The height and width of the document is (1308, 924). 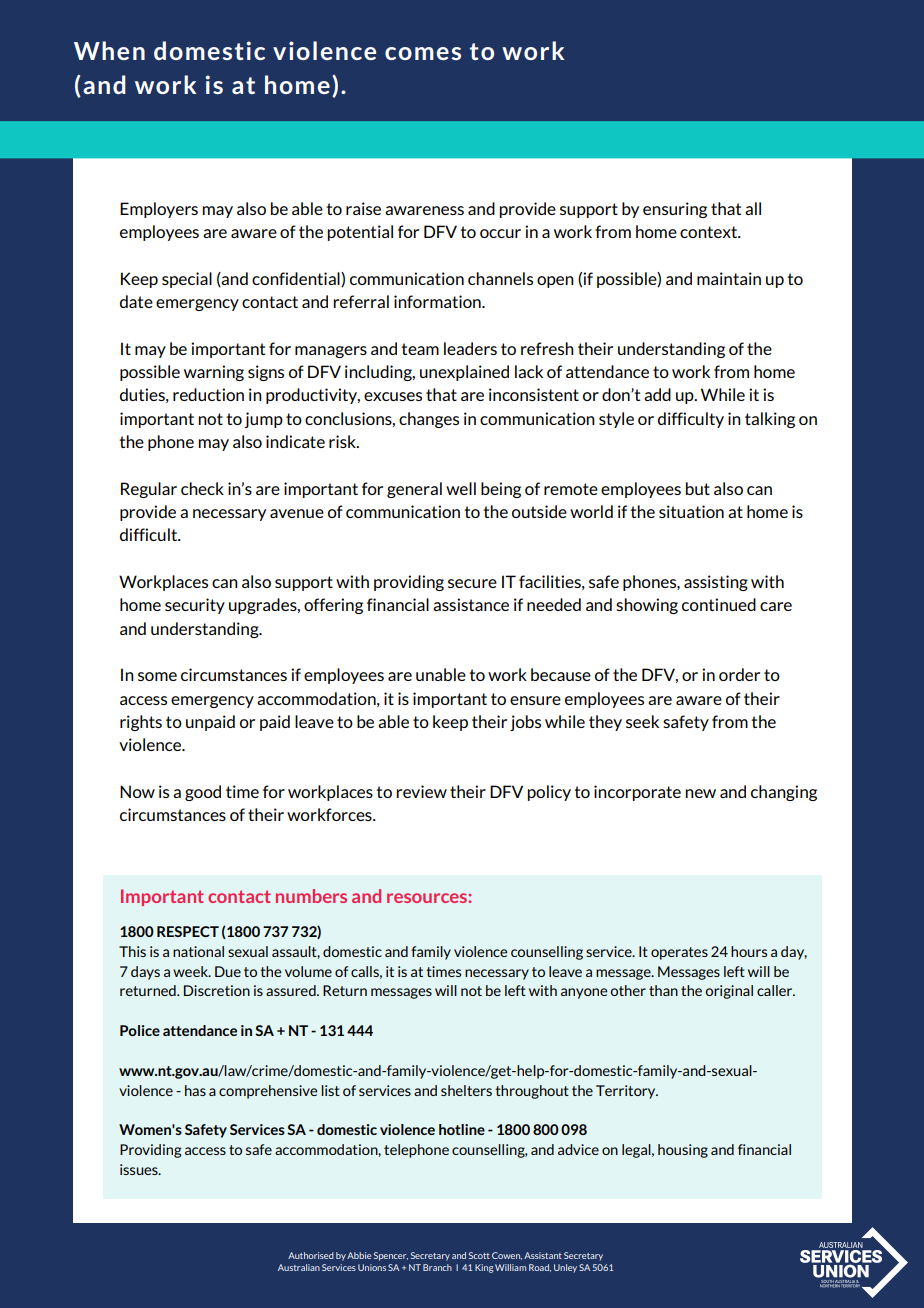 What do you see at coordinates (691, 511) in the document?
I see `situation` at bounding box center [691, 511].
